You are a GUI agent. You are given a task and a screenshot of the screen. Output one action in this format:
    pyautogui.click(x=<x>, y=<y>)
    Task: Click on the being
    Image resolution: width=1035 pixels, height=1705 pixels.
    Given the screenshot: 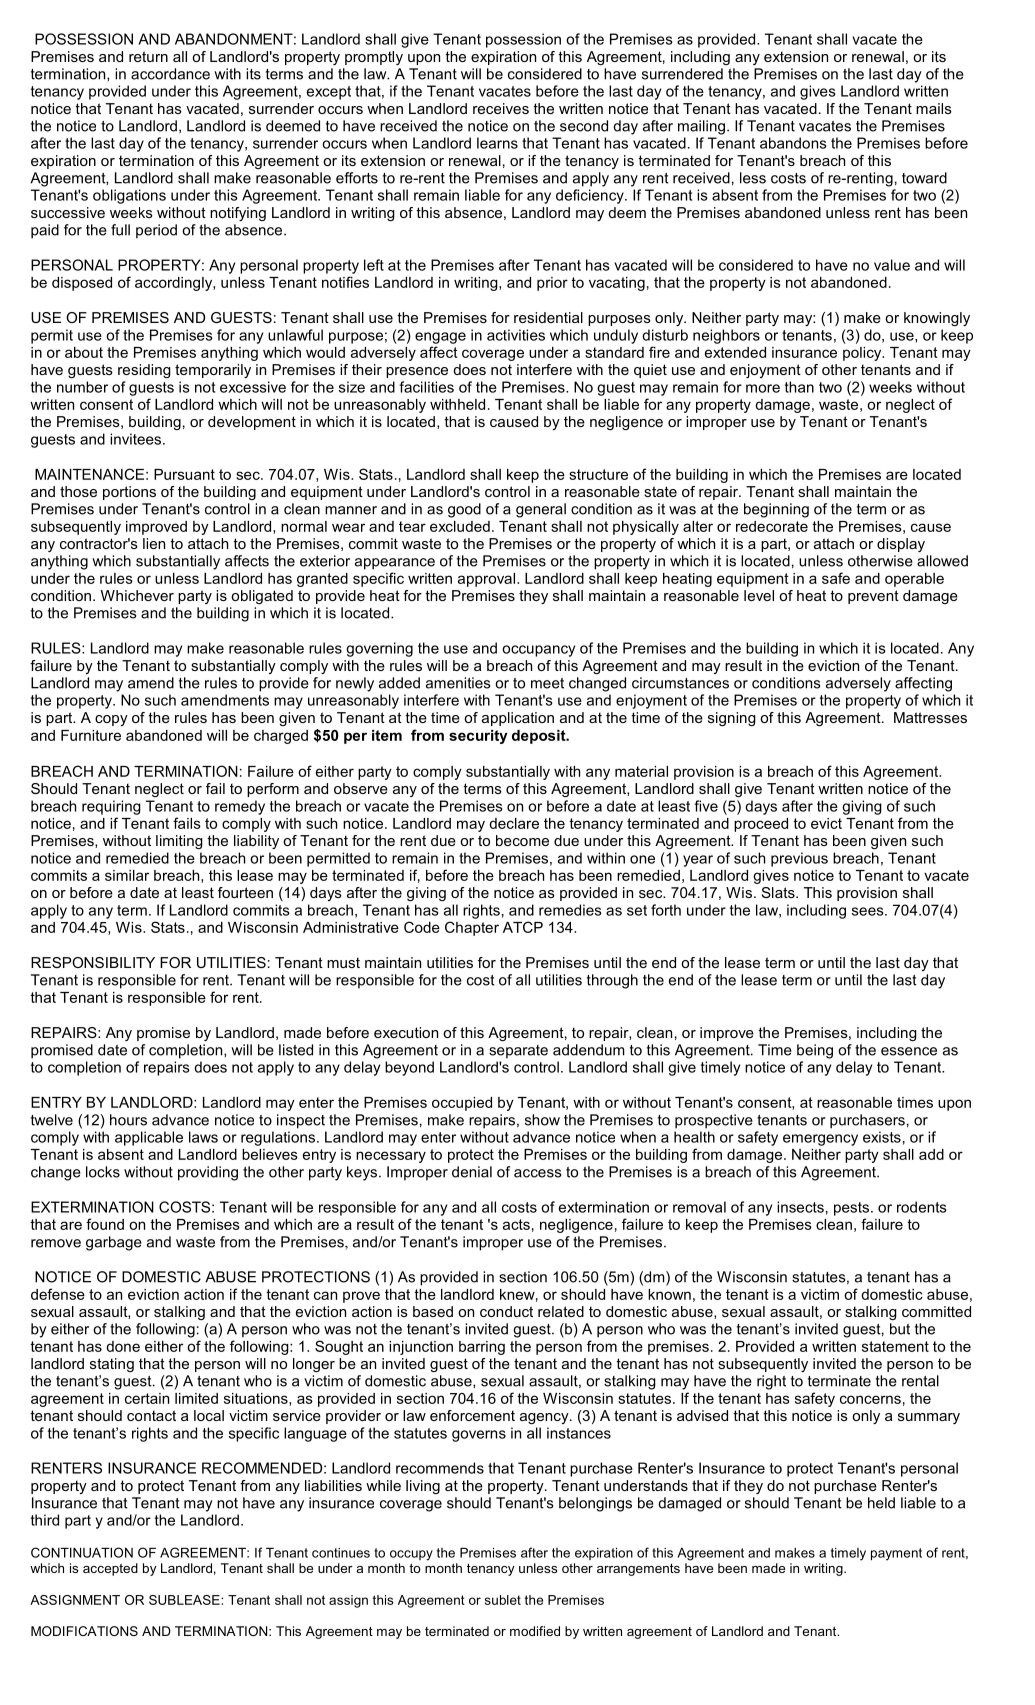 What is the action you would take?
    pyautogui.click(x=815, y=1051)
